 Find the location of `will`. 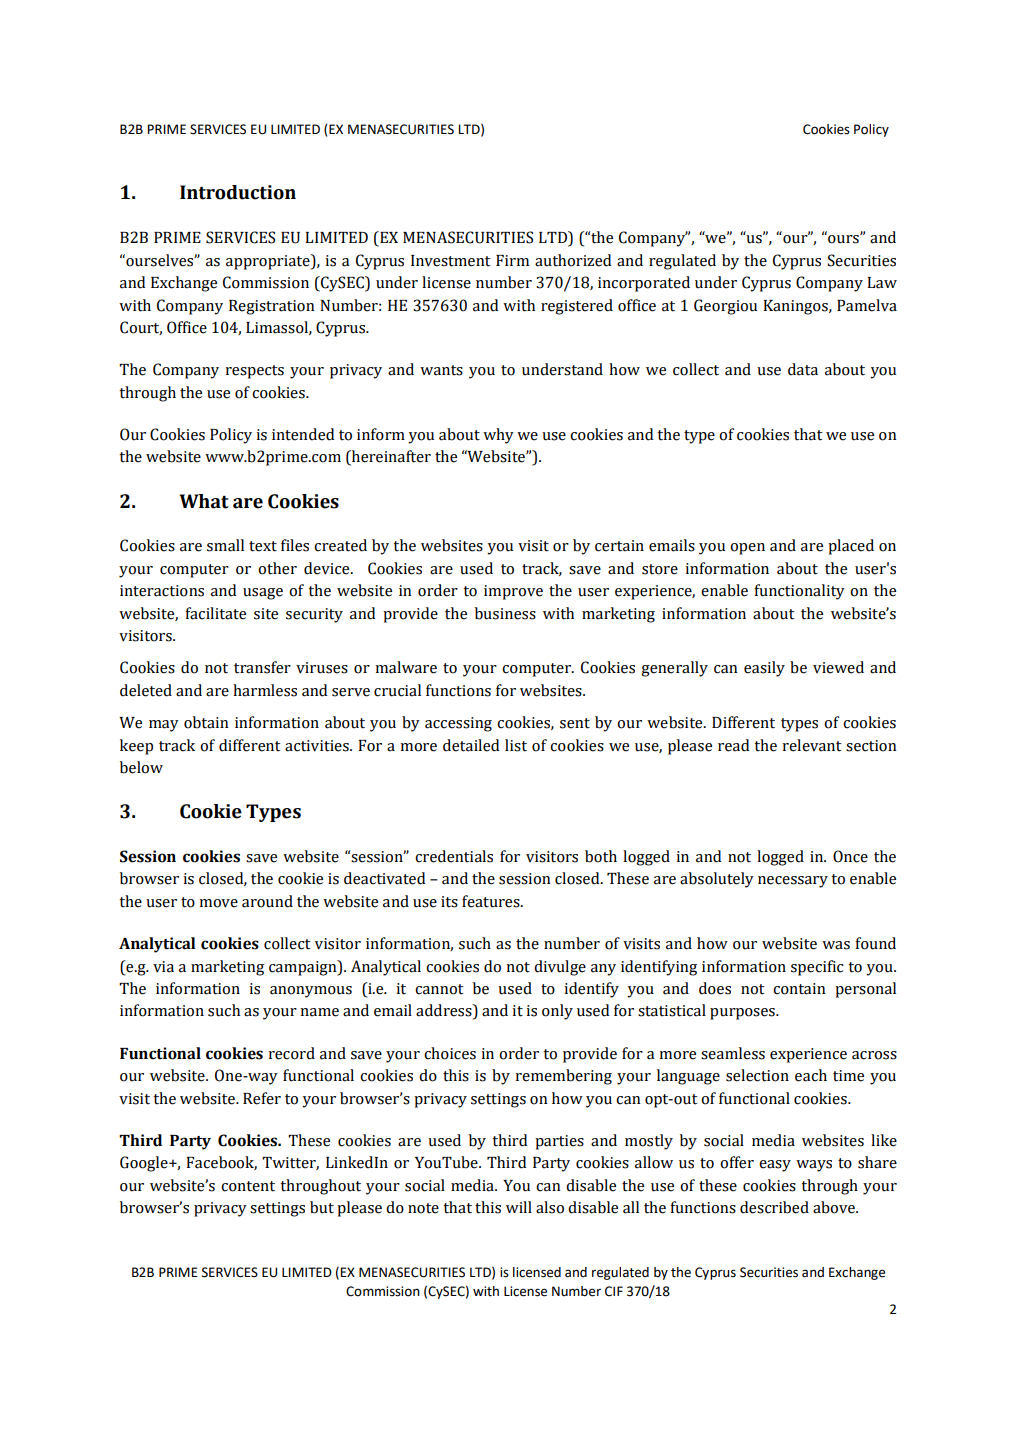

will is located at coordinates (519, 1207).
